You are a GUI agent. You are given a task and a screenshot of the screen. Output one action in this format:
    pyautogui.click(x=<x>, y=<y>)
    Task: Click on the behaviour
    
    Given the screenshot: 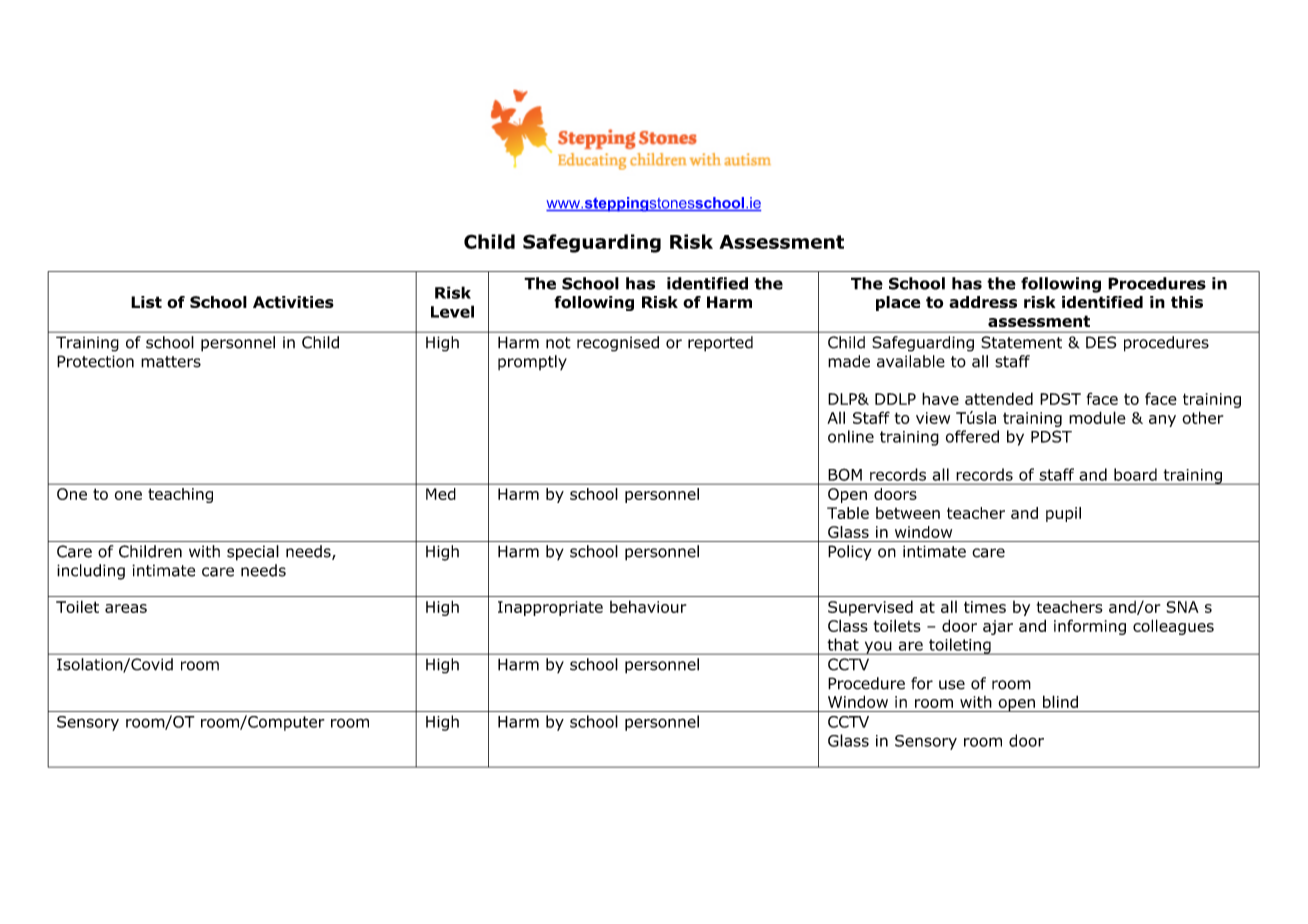 What is the action you would take?
    pyautogui.click(x=648, y=606)
